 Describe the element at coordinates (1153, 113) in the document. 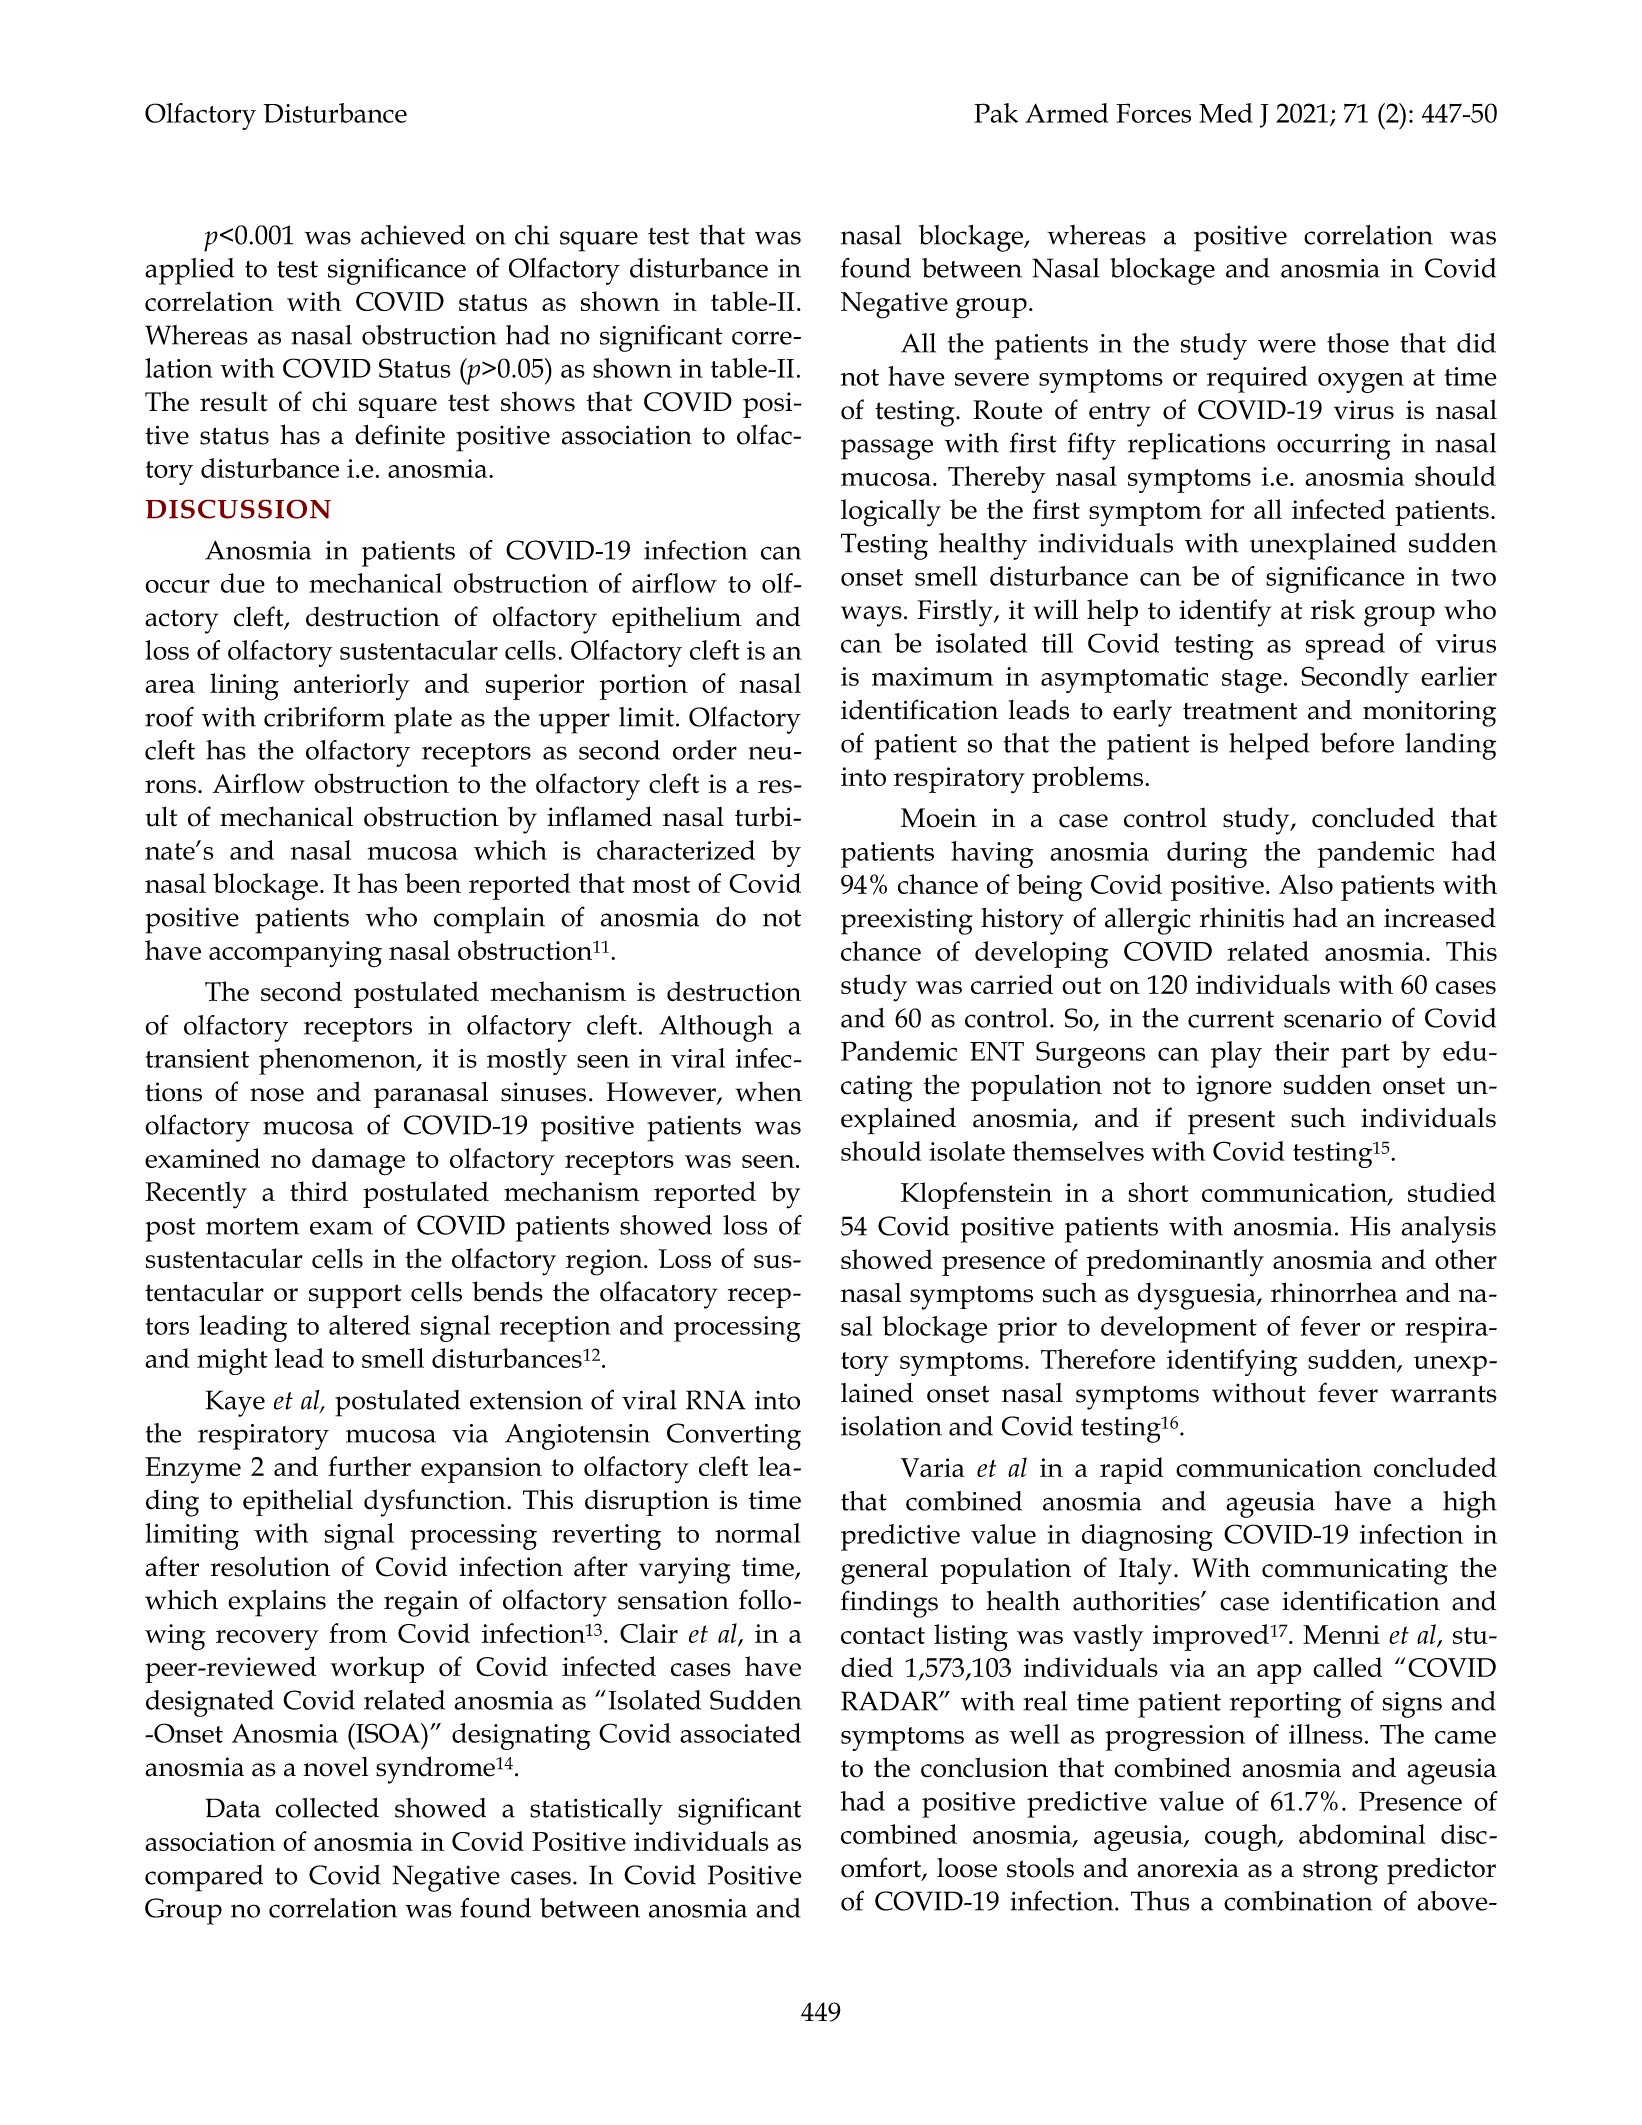

I see `Forces` at that location.
